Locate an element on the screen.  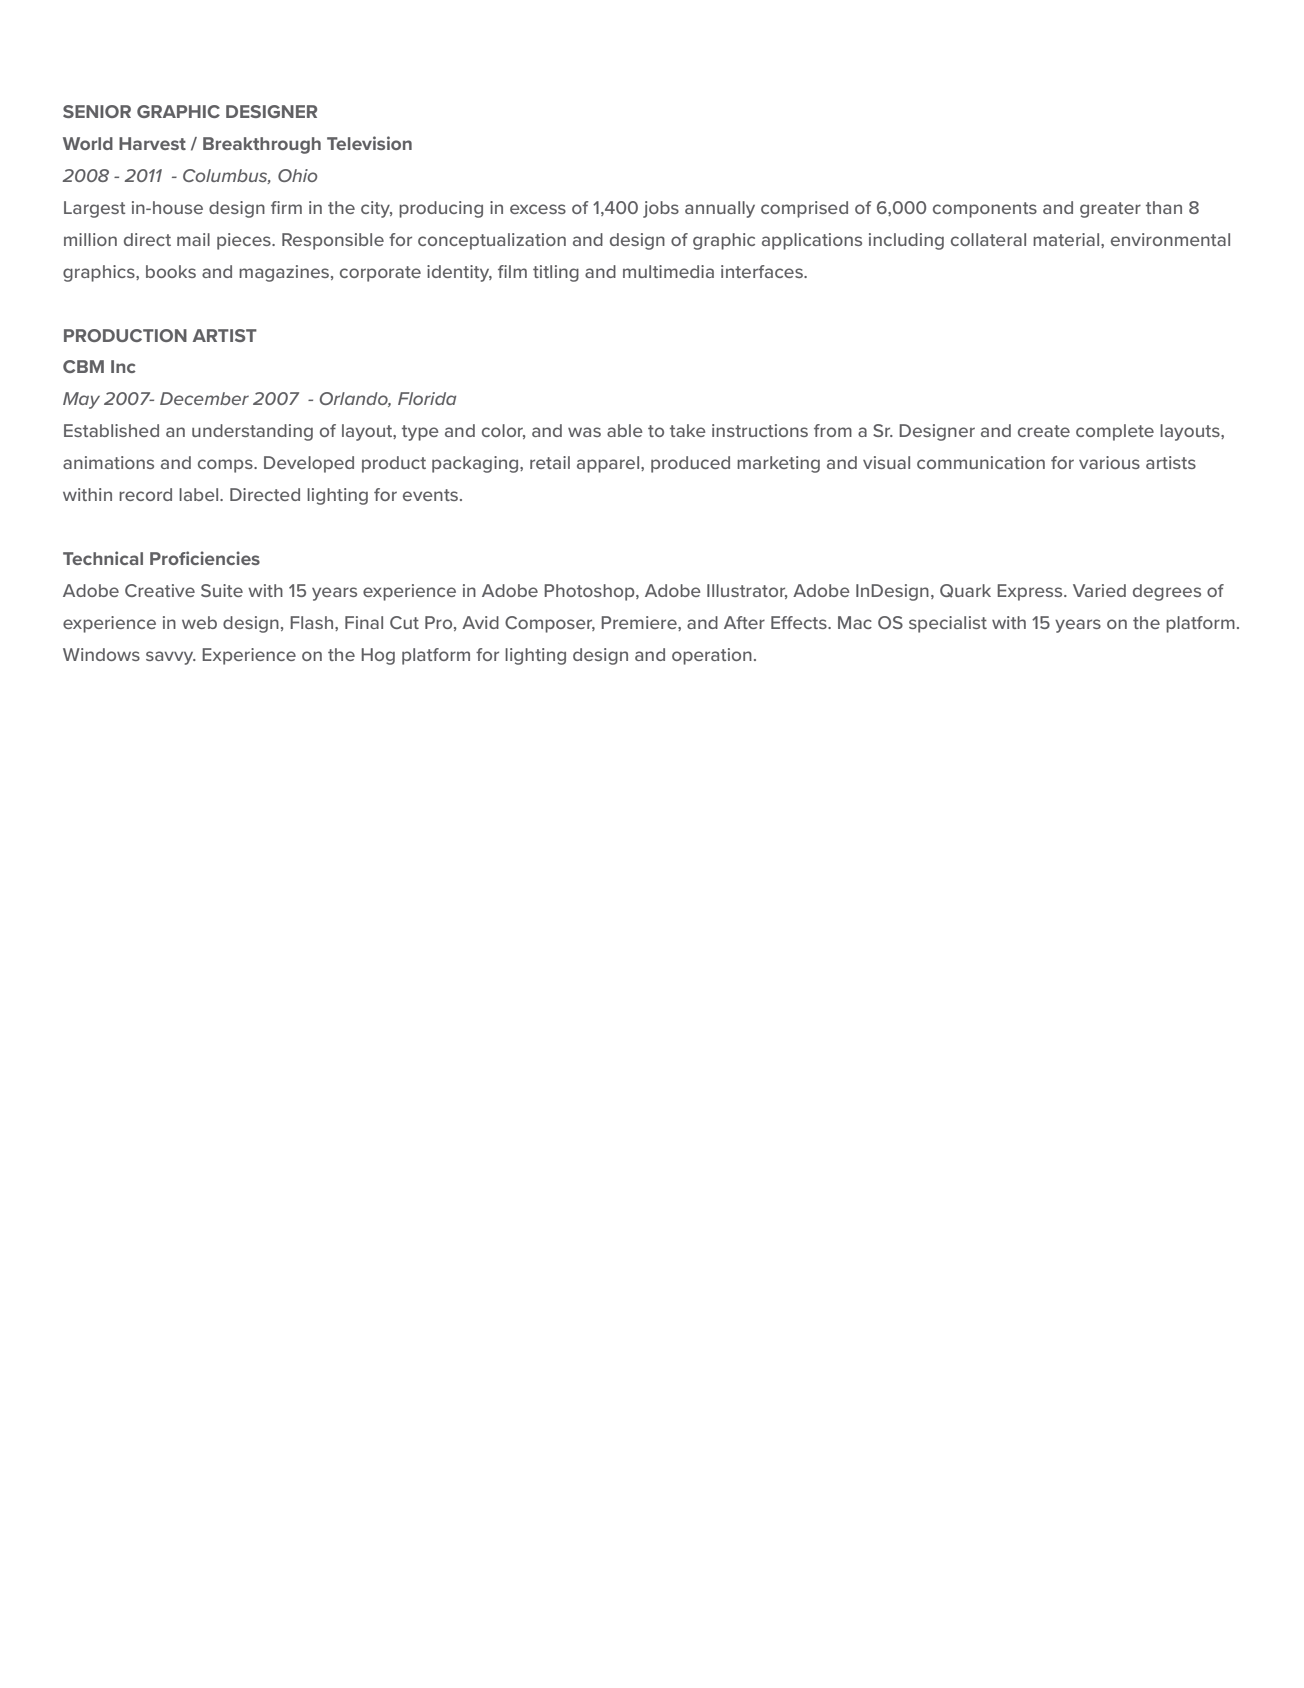
create is located at coordinates (1044, 431).
